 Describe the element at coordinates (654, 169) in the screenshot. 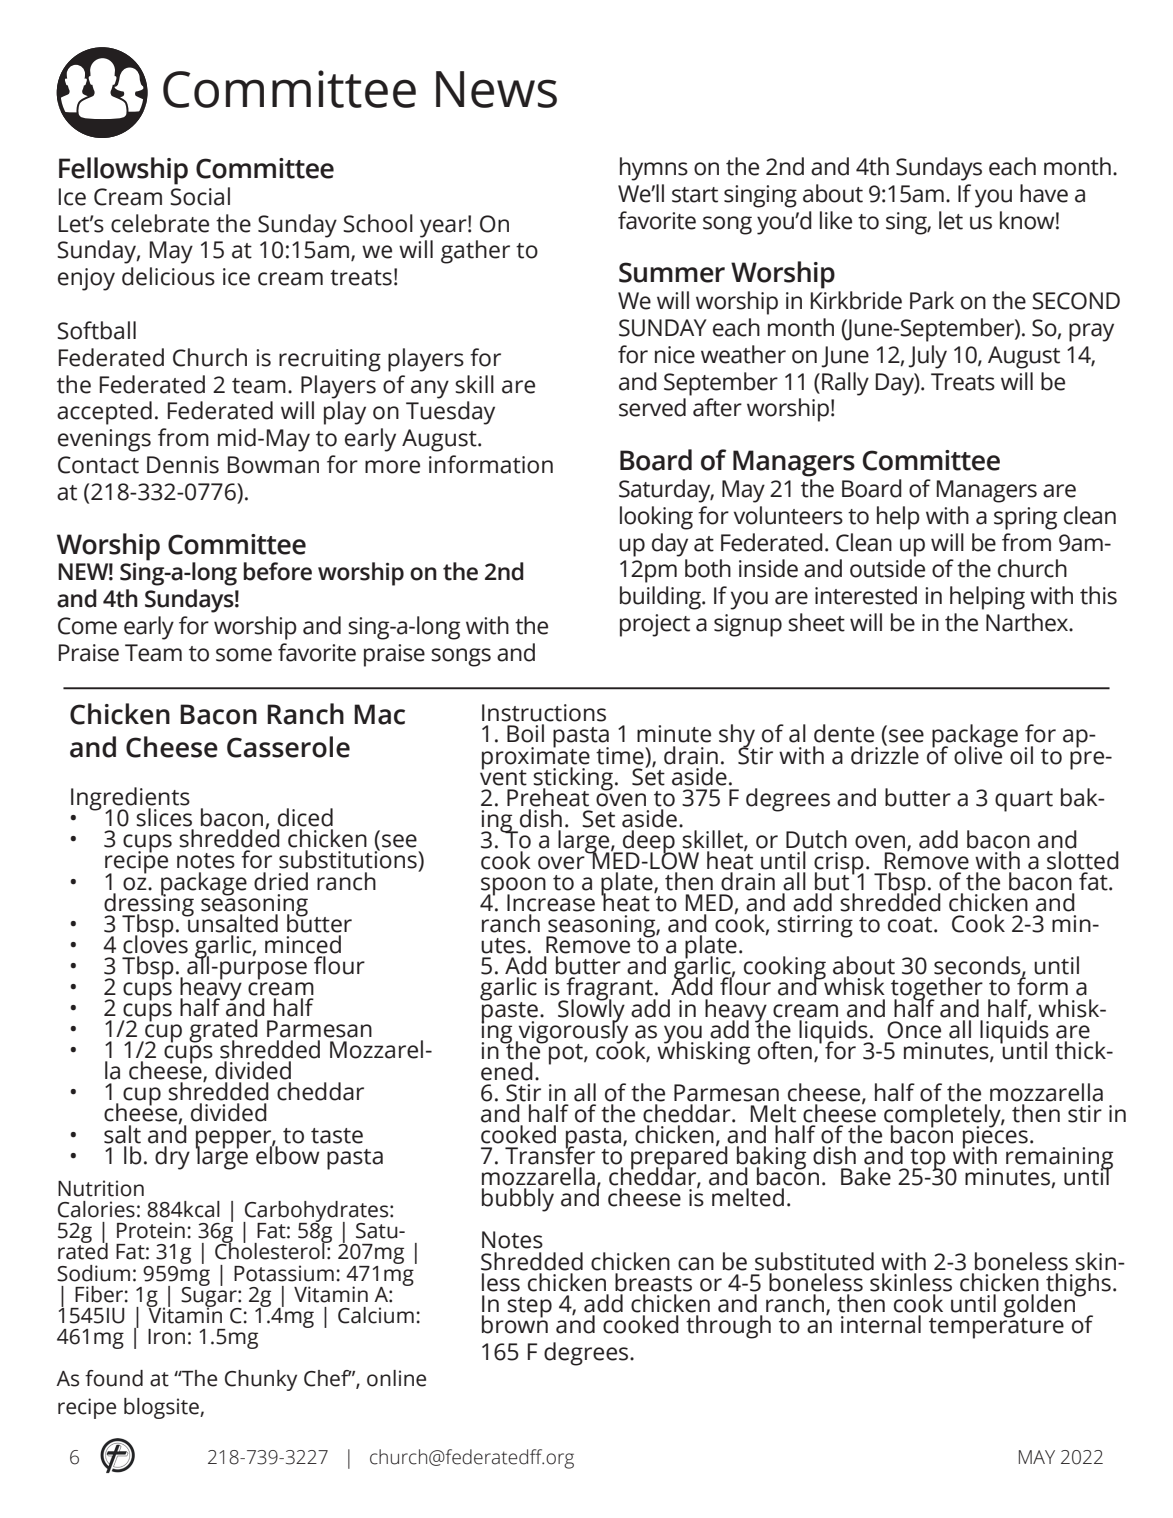

I see `hymns` at that location.
